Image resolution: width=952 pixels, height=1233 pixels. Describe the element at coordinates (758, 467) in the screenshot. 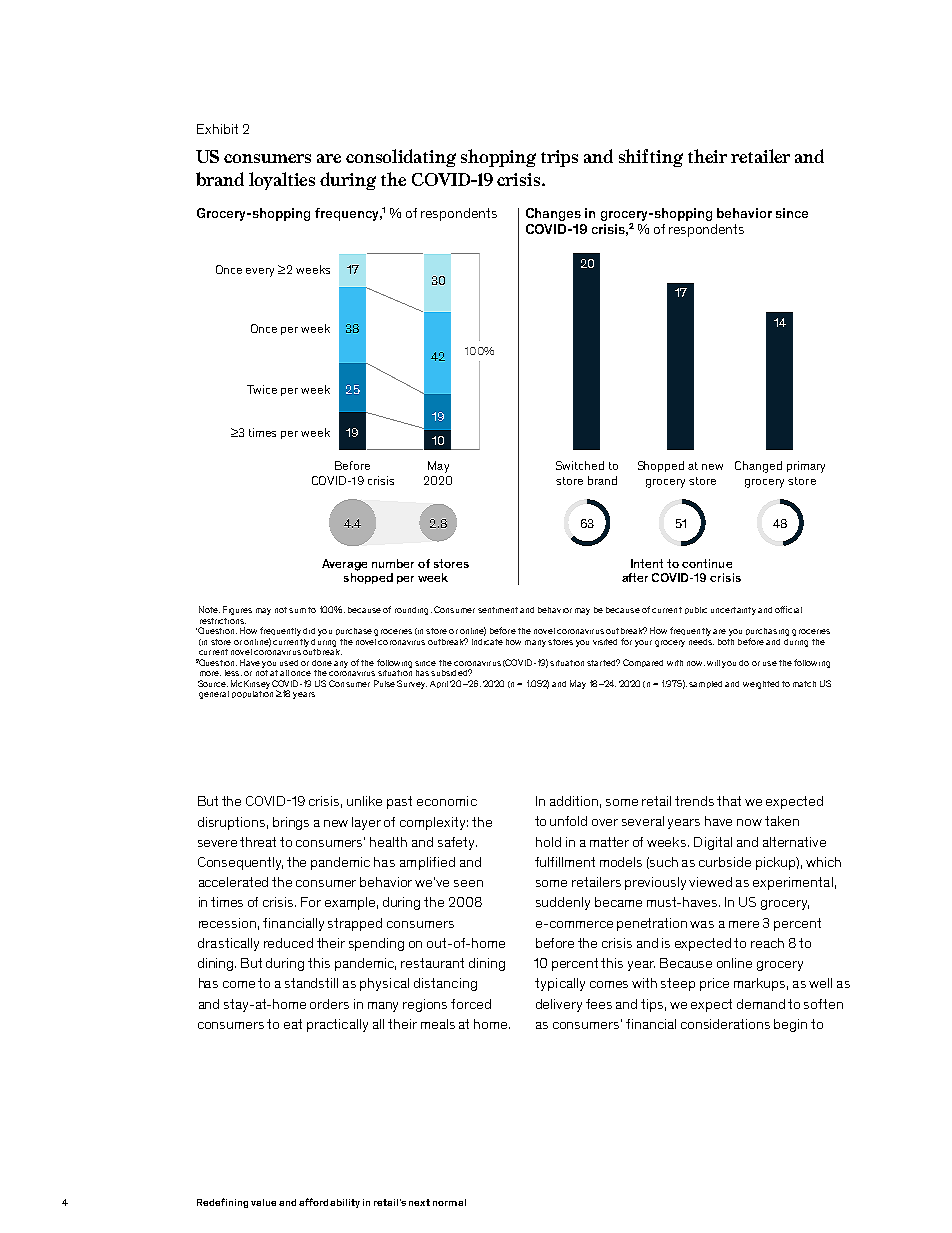

I see `Changed` at that location.
